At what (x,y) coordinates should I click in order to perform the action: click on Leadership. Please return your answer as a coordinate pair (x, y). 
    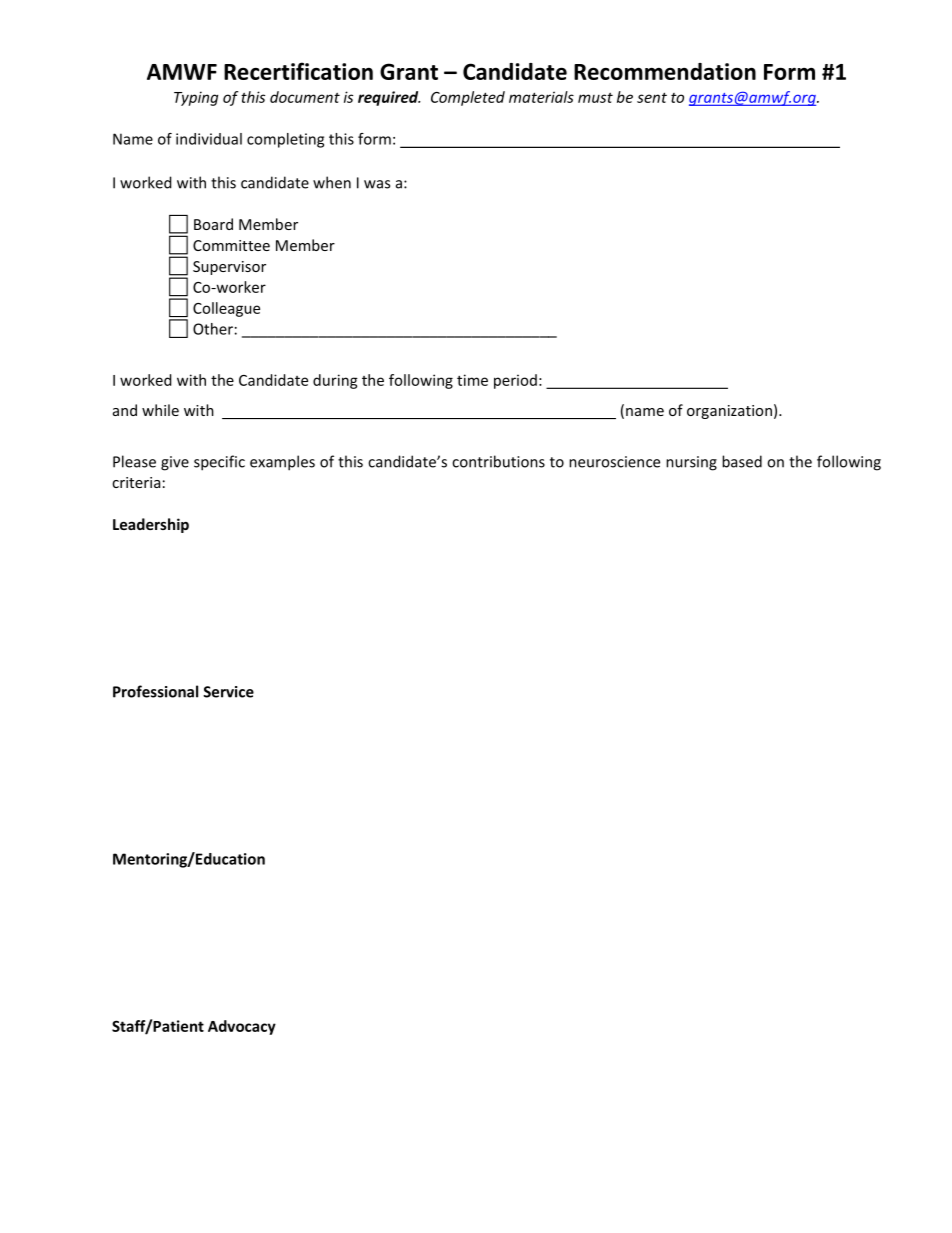
    Looking at the image, I should click on (151, 525).
